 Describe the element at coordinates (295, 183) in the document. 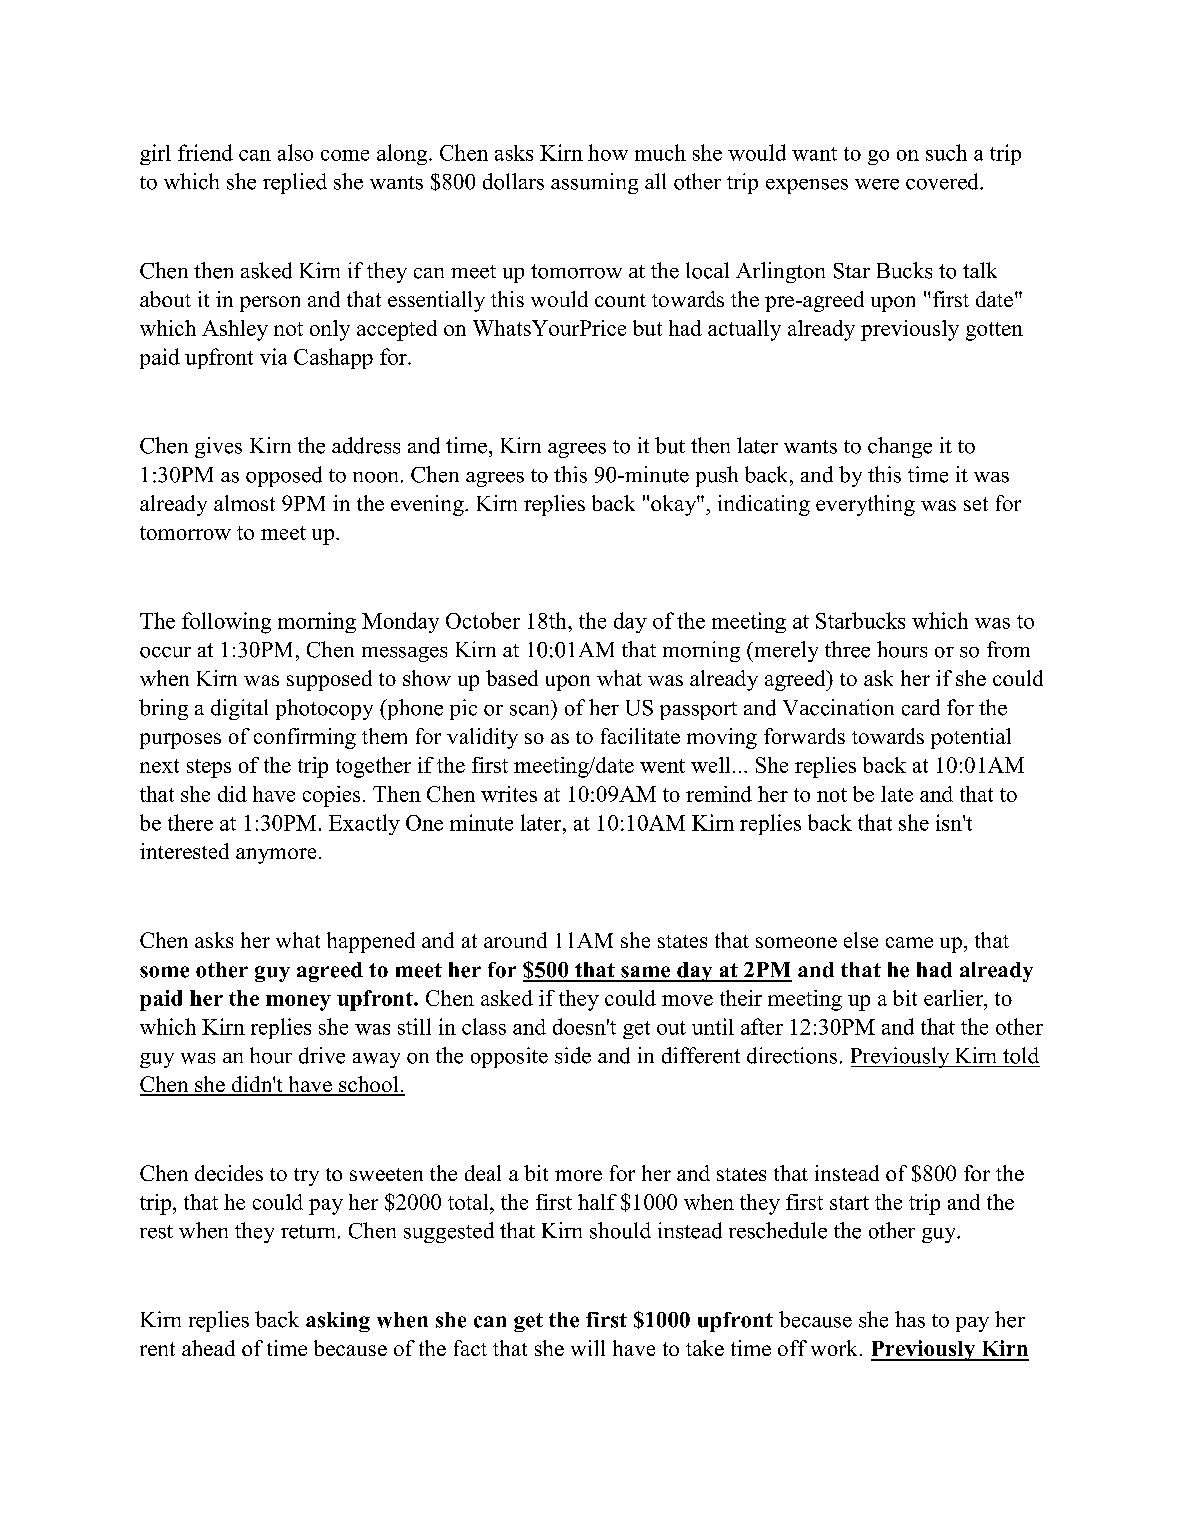

I see `replied` at that location.
